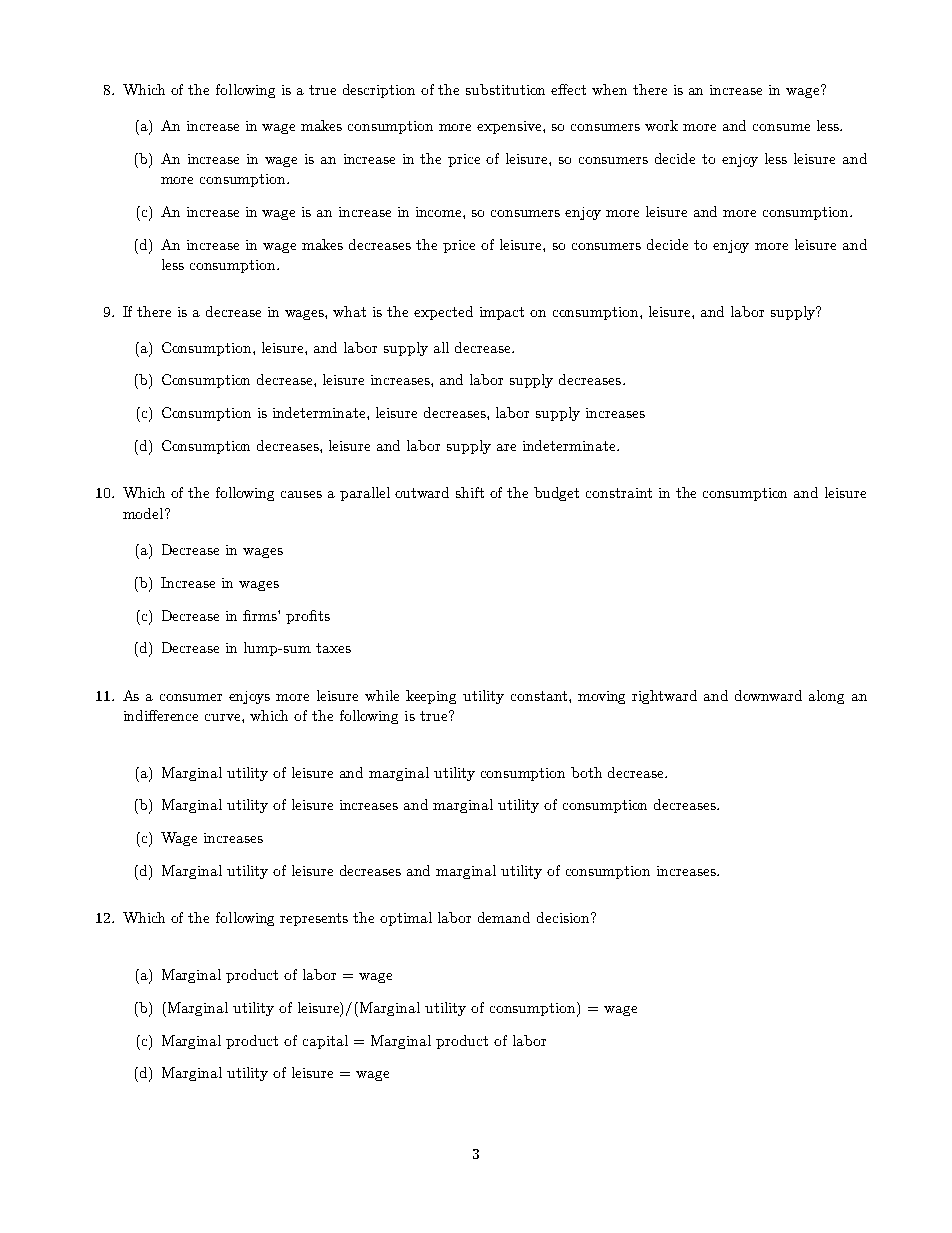 The width and height of the screenshot is (952, 1233). Describe the element at coordinates (470, 492) in the screenshot. I see `shift` at that location.
